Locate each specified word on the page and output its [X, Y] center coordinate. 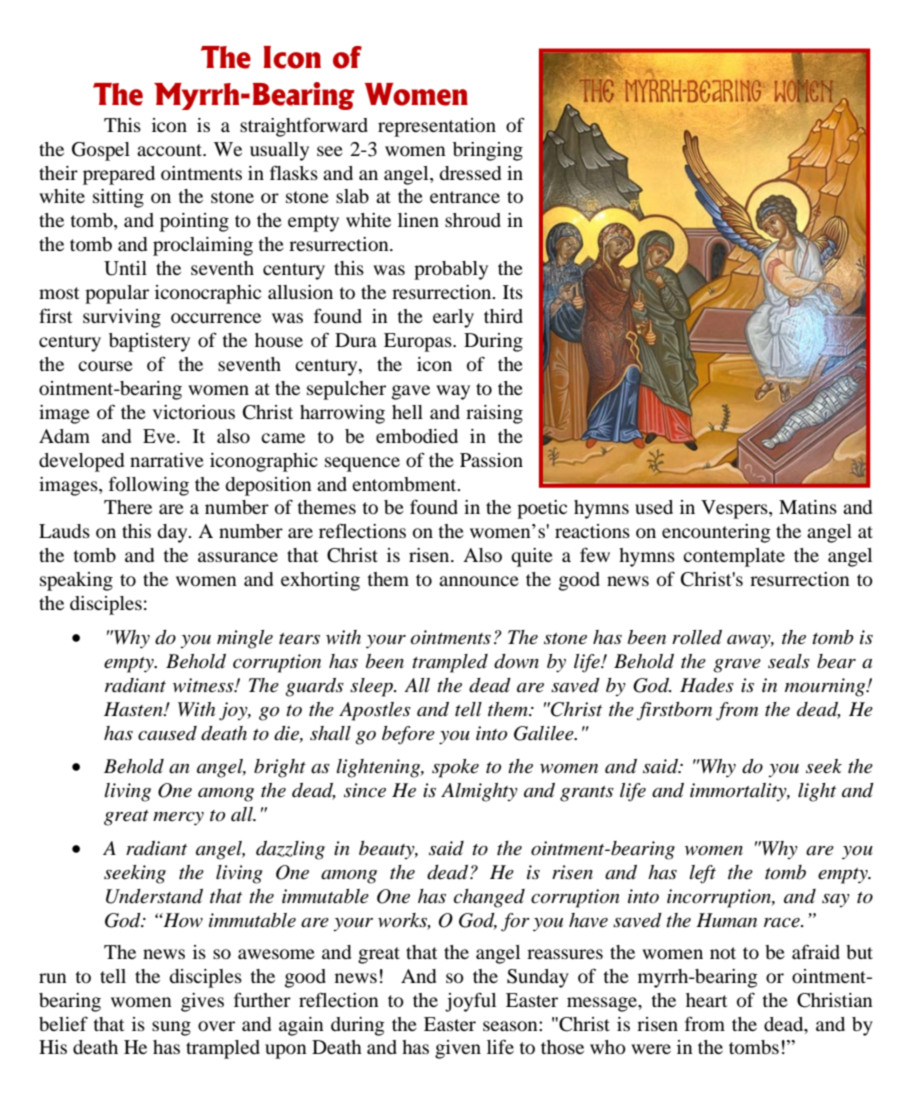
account [171, 150]
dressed [470, 173]
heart [706, 1000]
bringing [488, 151]
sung [171, 1028]
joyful [470, 1002]
